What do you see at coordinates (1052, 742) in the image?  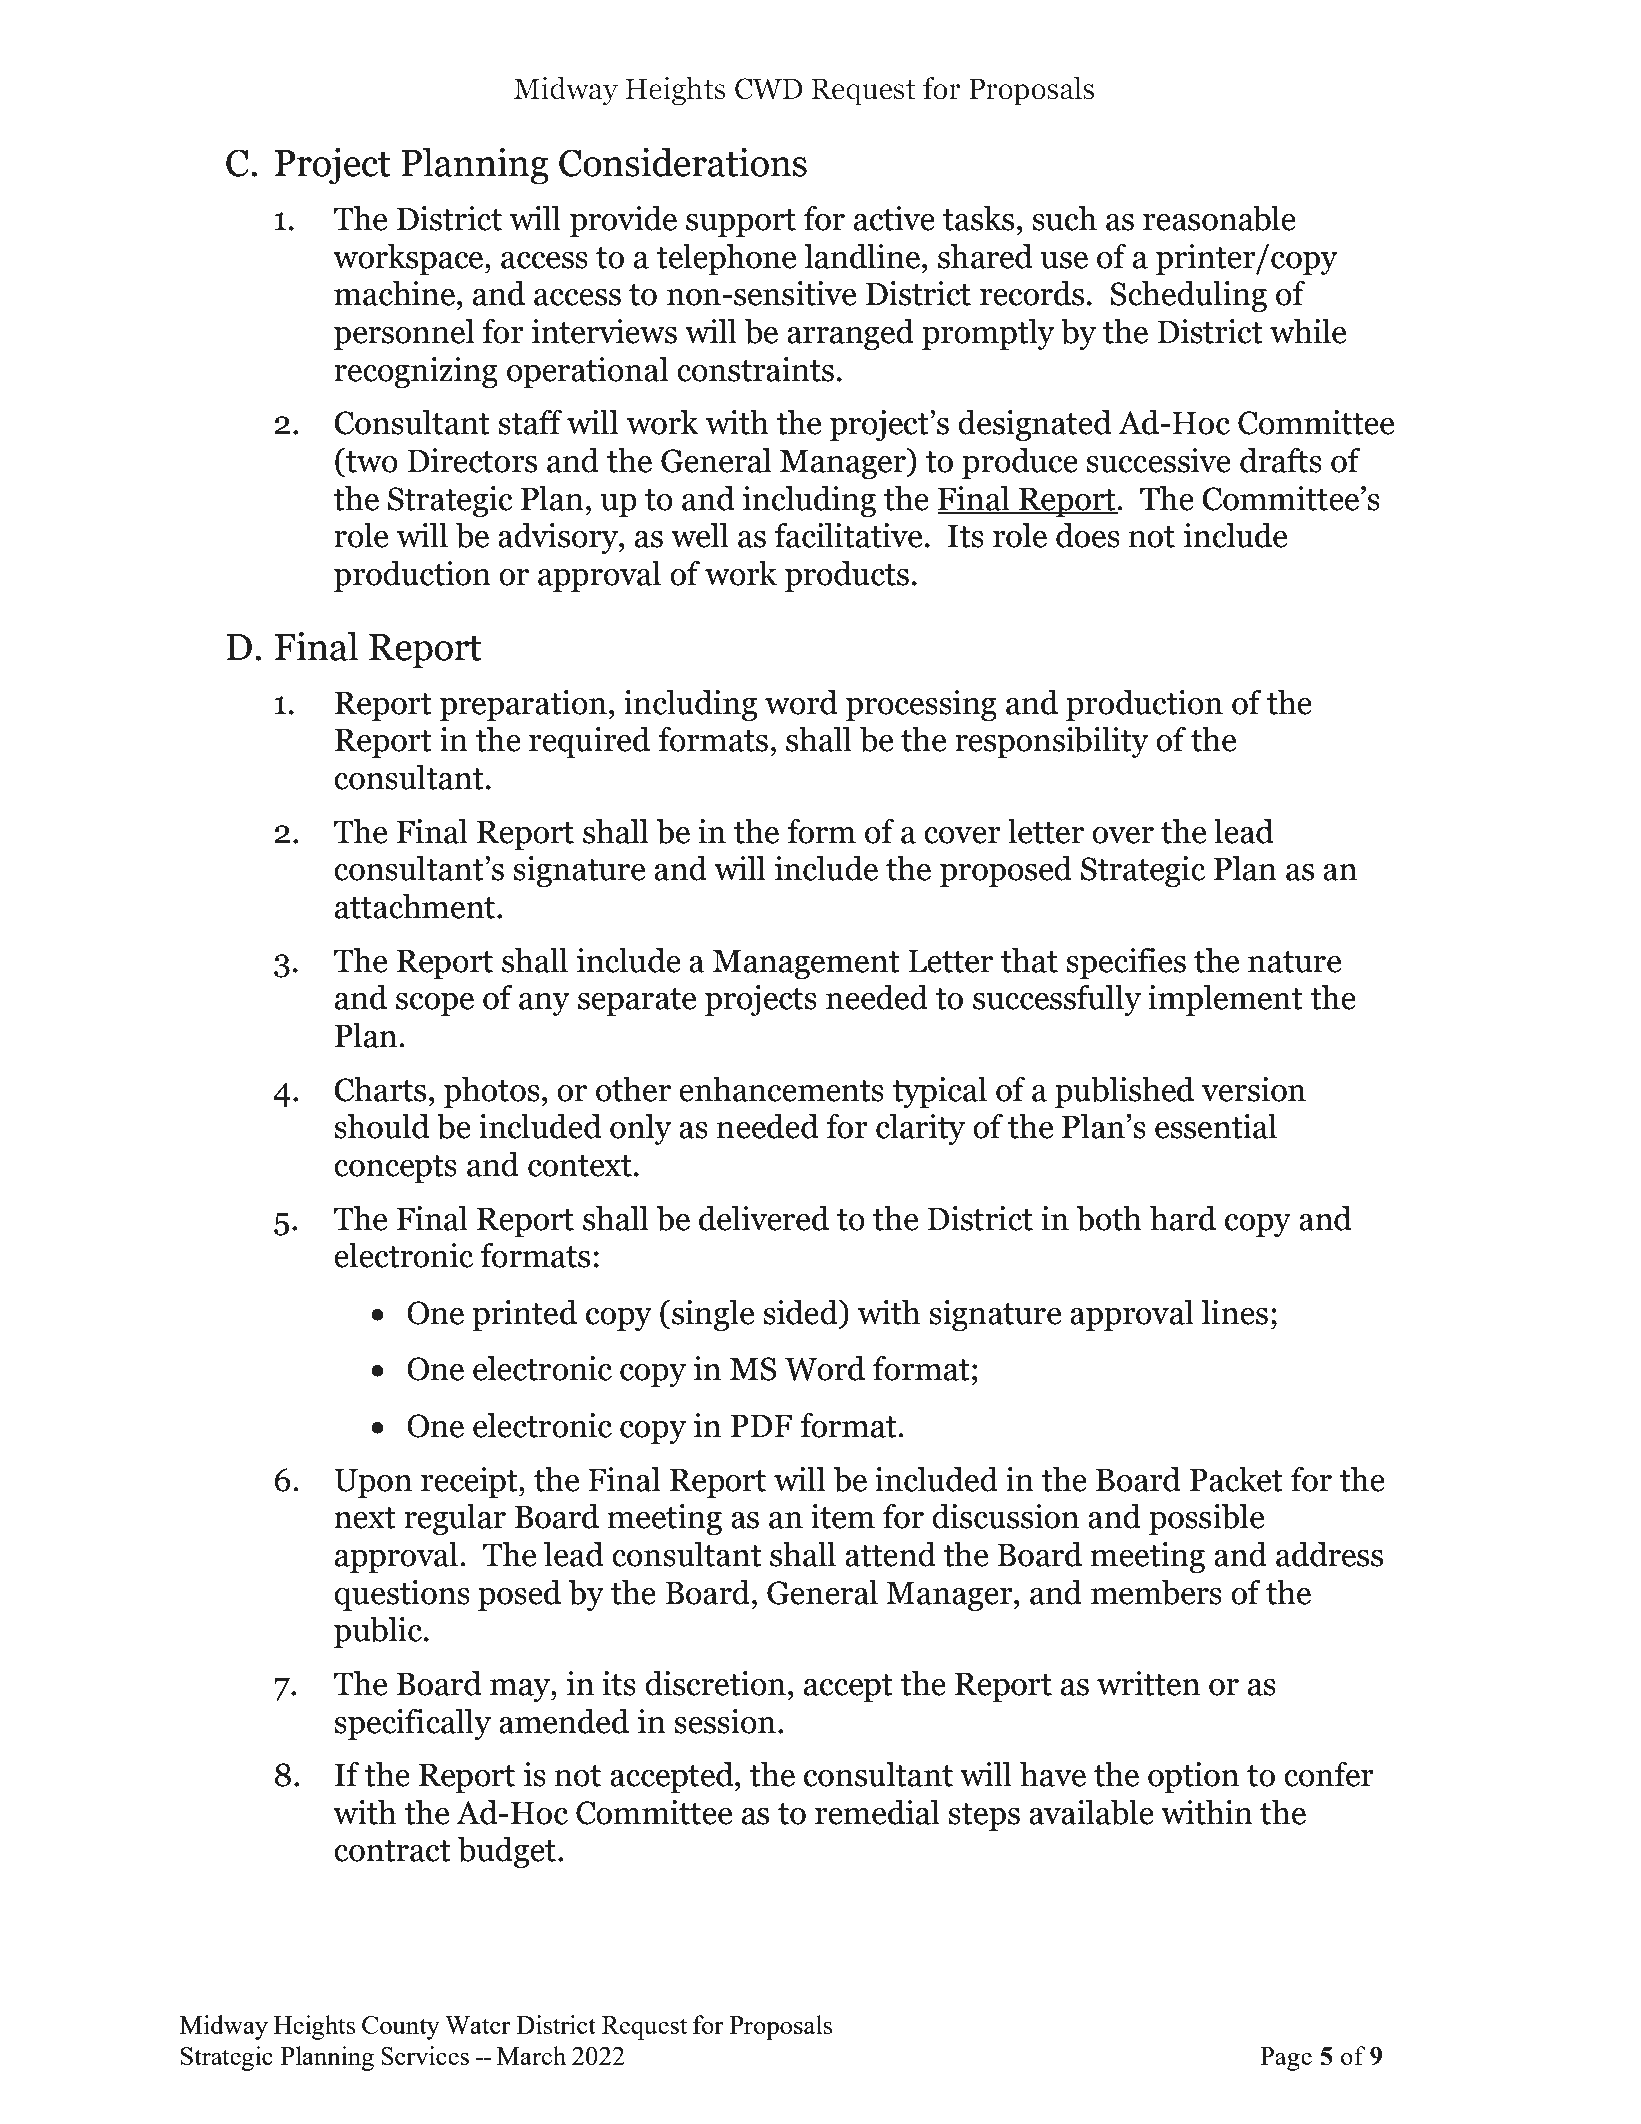 I see `responsibility` at bounding box center [1052, 742].
